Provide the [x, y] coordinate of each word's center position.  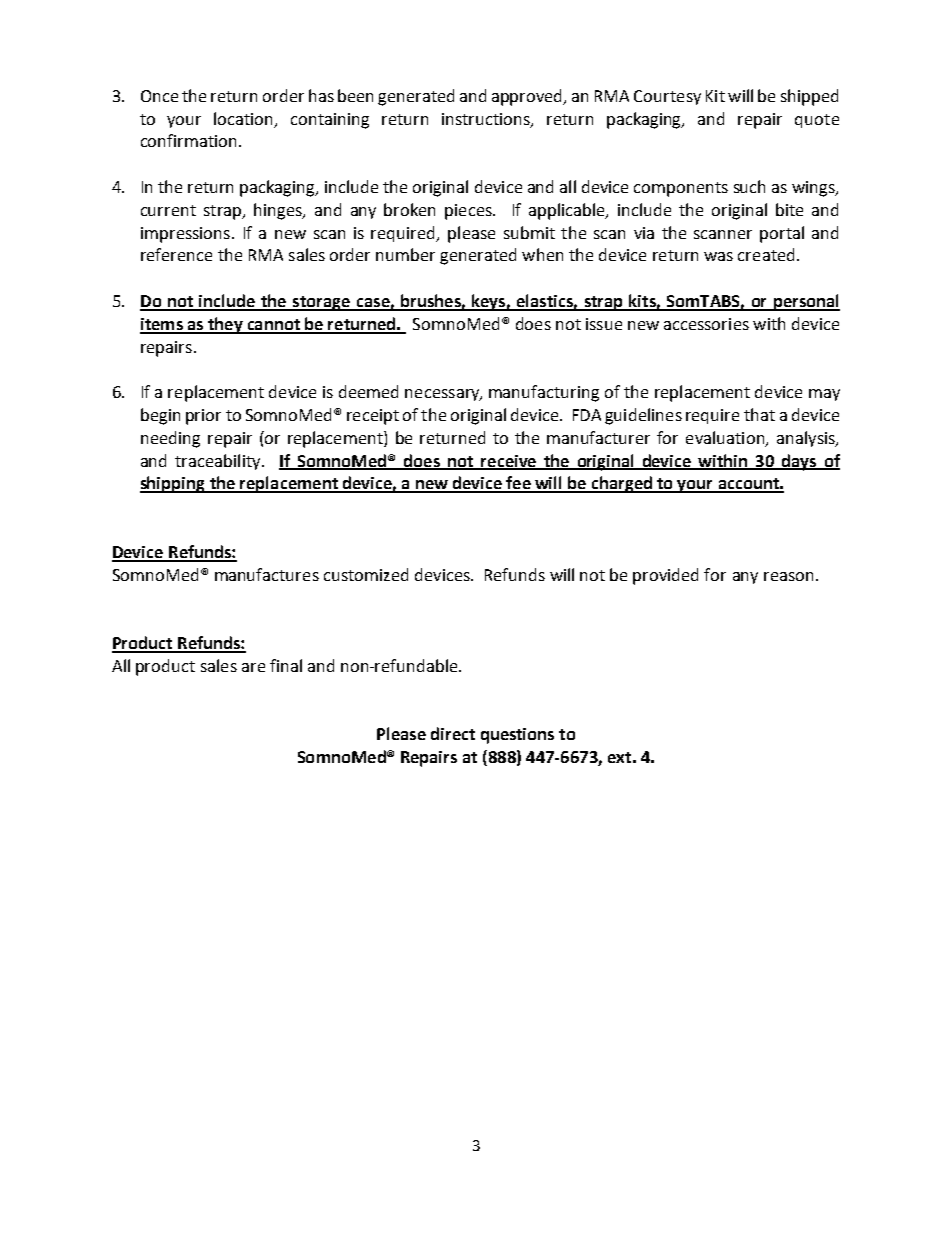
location [245, 119]
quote [817, 121]
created [766, 254]
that [759, 414]
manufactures [267, 574]
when [542, 254]
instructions [487, 120]
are [253, 667]
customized [366, 574]
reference [176, 254]
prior [203, 417]
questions [517, 736]
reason [788, 576]
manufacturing [544, 393]
